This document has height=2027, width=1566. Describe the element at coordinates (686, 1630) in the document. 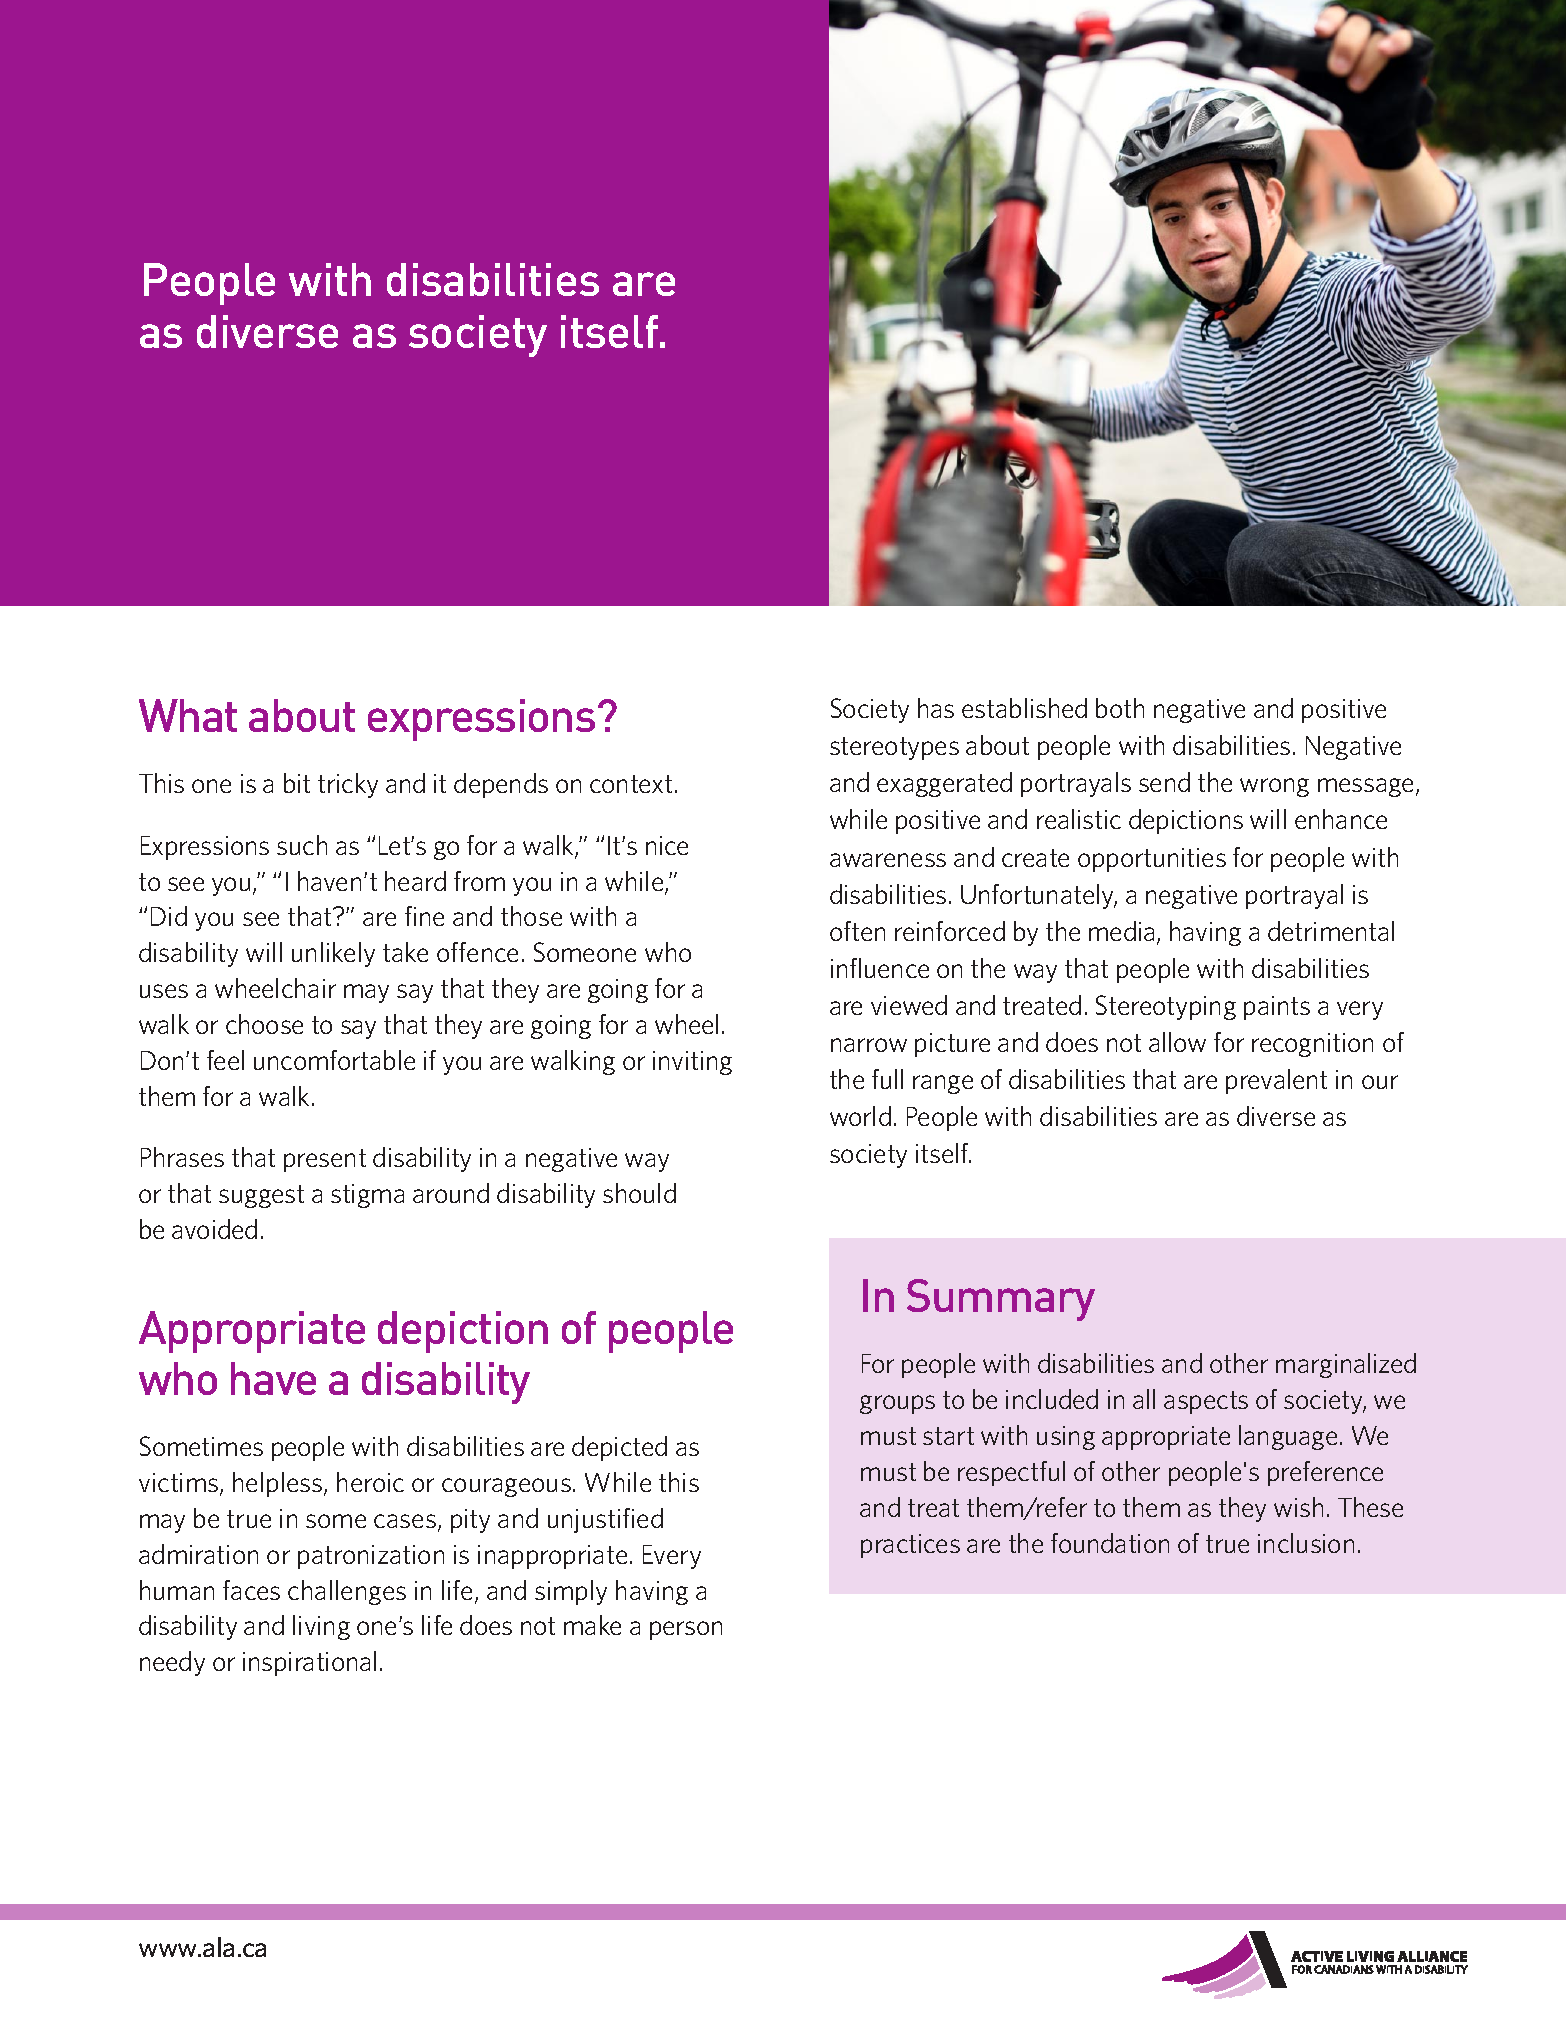

I see `person` at that location.
